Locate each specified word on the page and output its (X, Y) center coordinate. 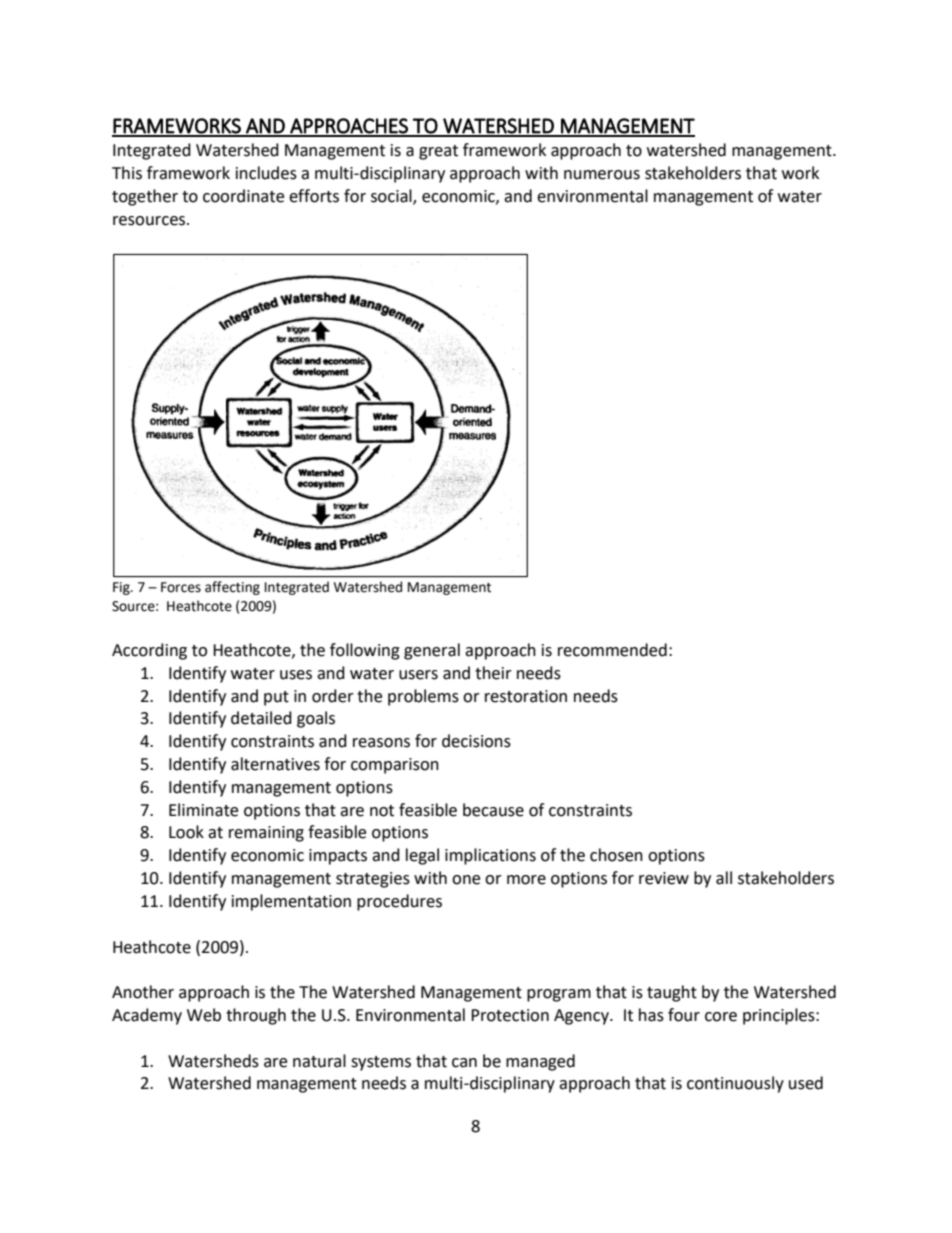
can (464, 1063)
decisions (476, 741)
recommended (612, 650)
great (438, 152)
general (432, 651)
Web (204, 1015)
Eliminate (203, 810)
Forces (181, 587)
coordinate (243, 196)
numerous (602, 175)
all (724, 878)
